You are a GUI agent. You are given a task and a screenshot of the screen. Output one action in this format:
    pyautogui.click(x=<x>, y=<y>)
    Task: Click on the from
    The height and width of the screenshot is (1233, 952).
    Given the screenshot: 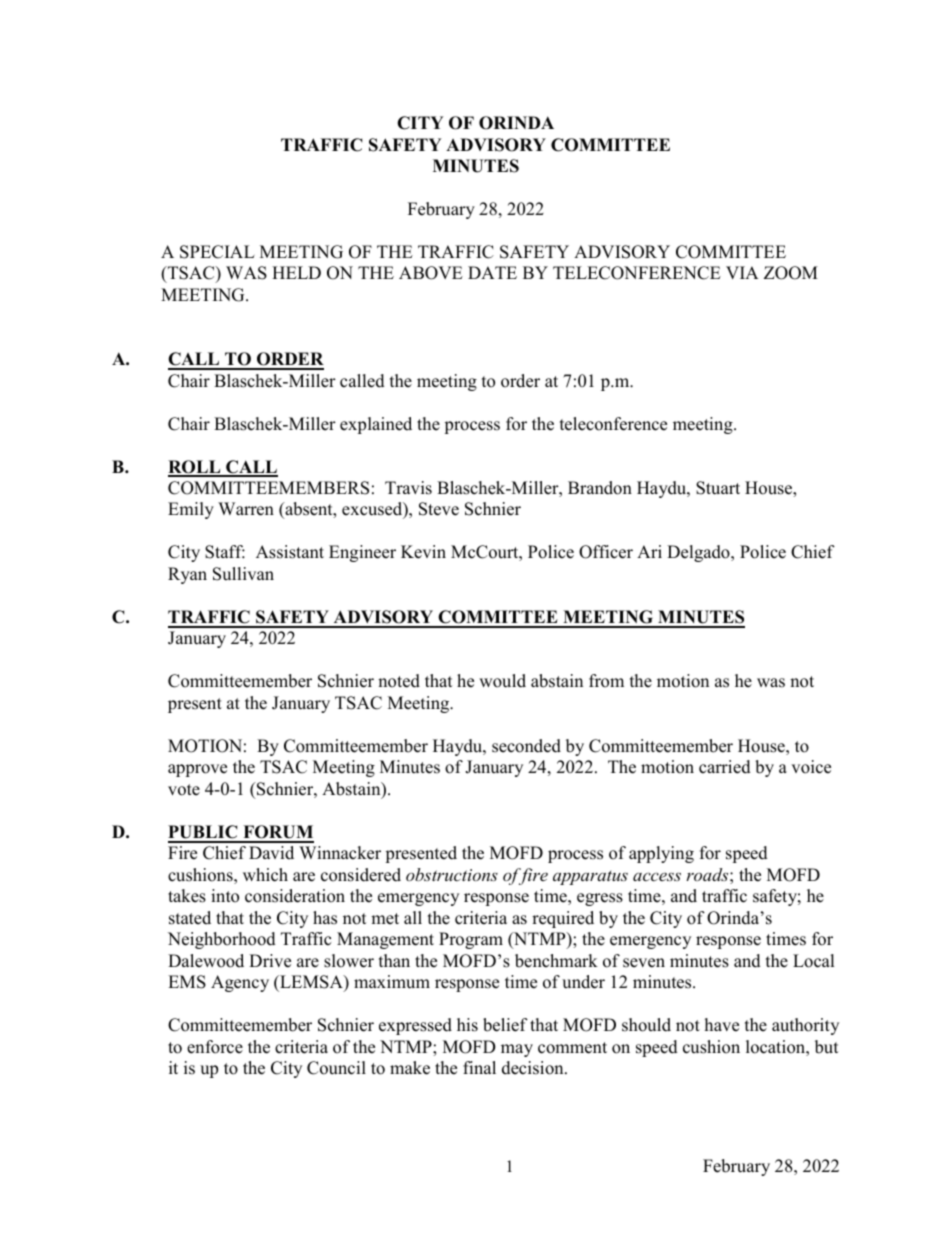 What is the action you would take?
    pyautogui.click(x=606, y=681)
